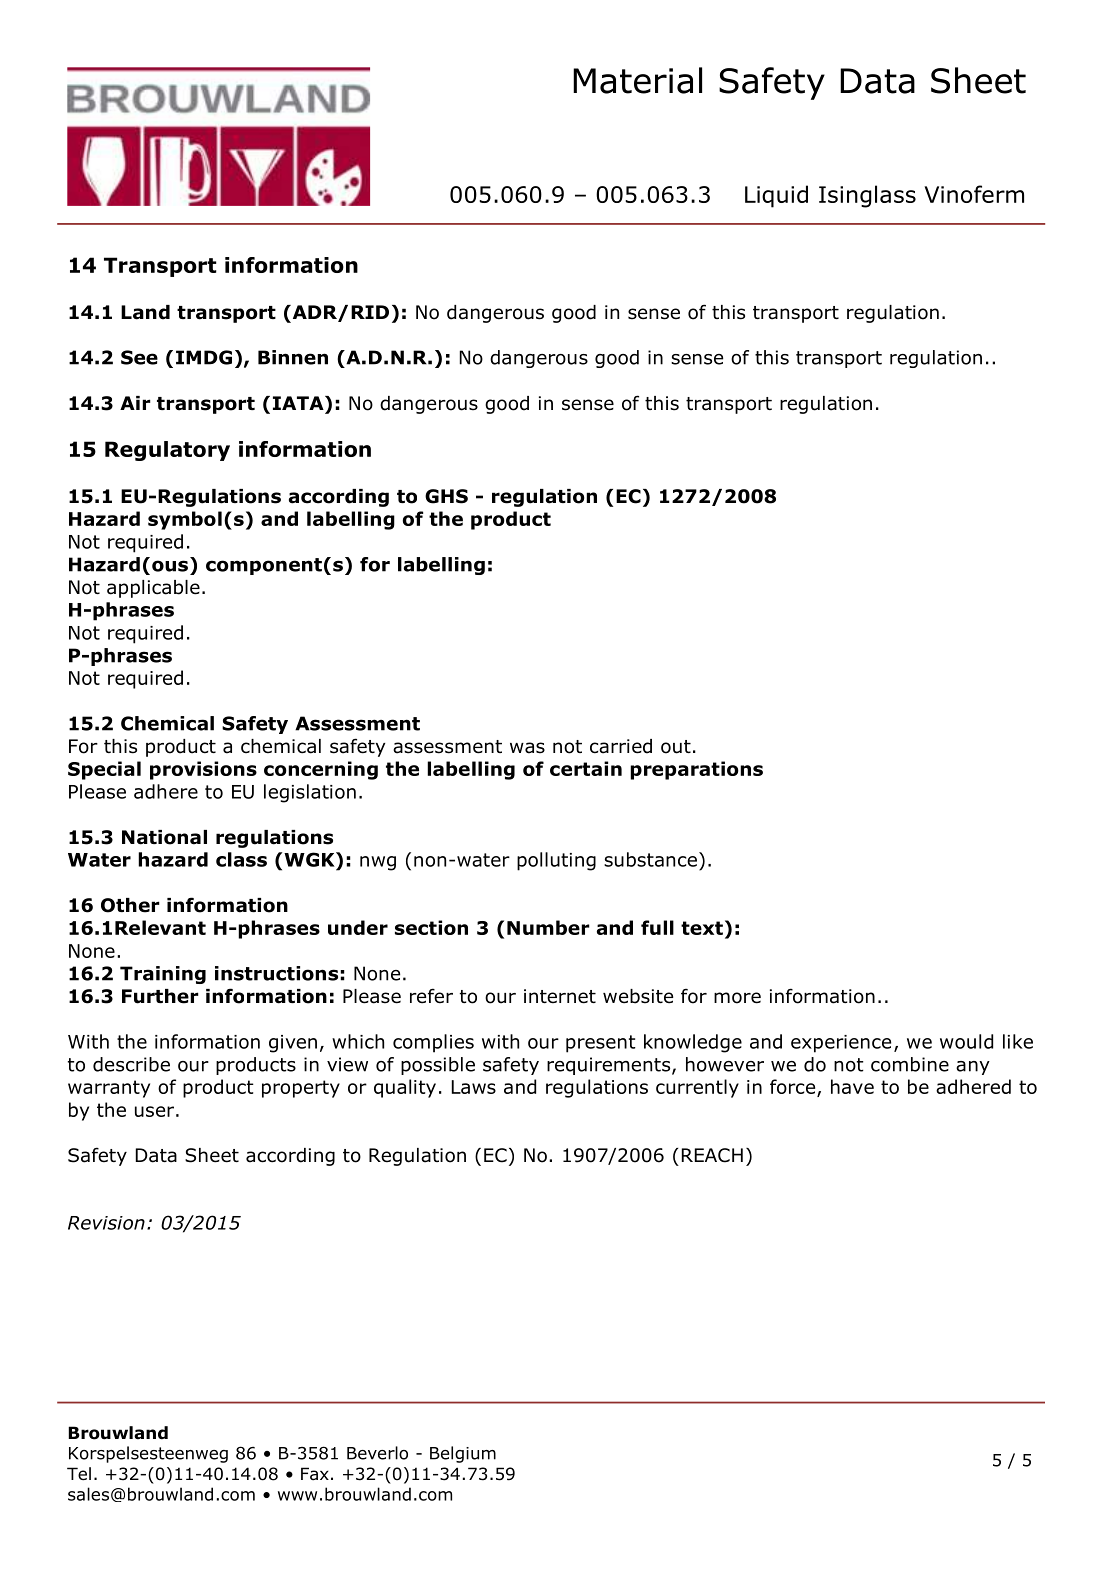 This screenshot has width=1113, height=1574. Describe the element at coordinates (910, 1064) in the screenshot. I see `combine` at that location.
